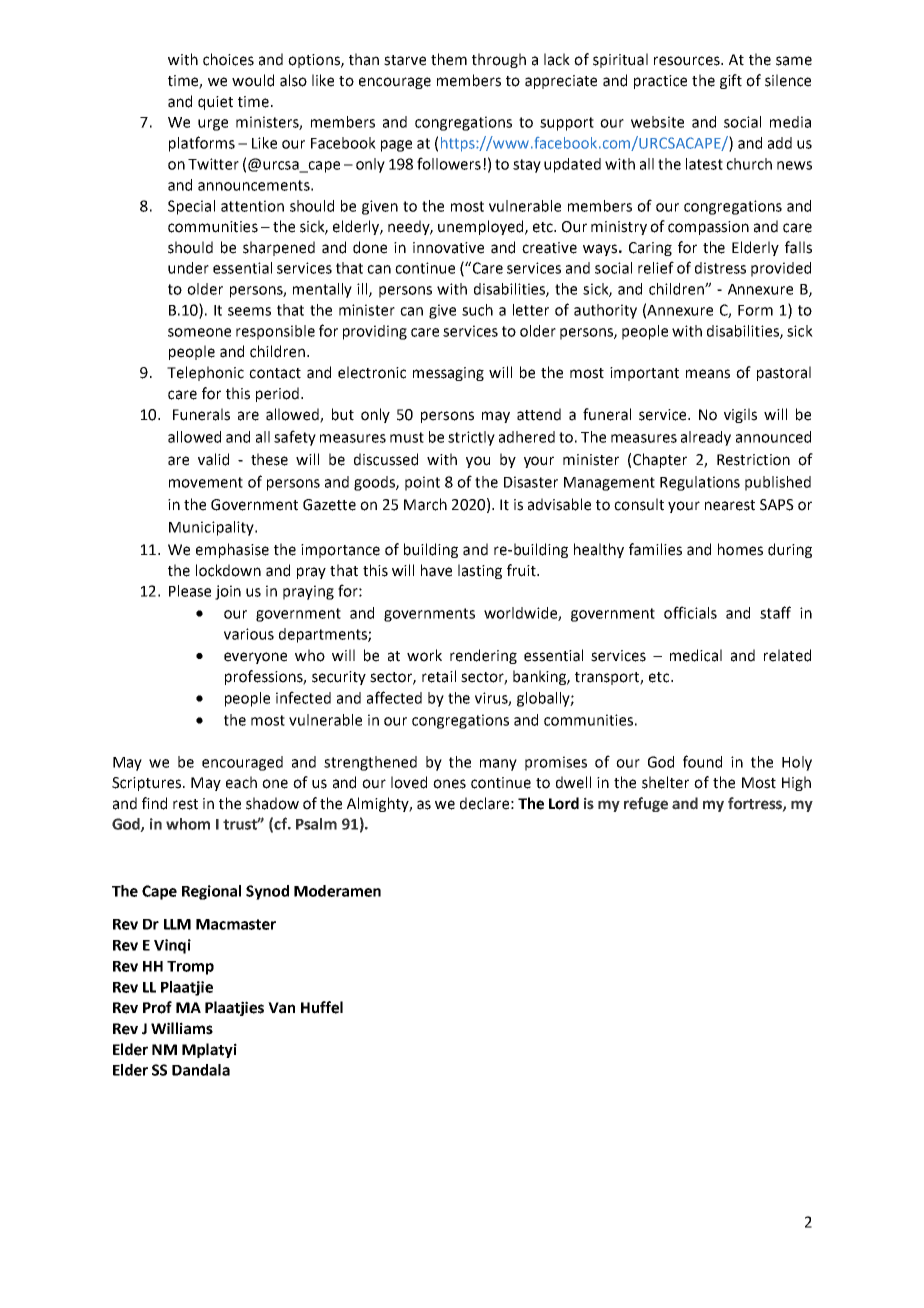 The height and width of the document is (1308, 924). What do you see at coordinates (215, 103) in the document?
I see `quiet` at bounding box center [215, 103].
